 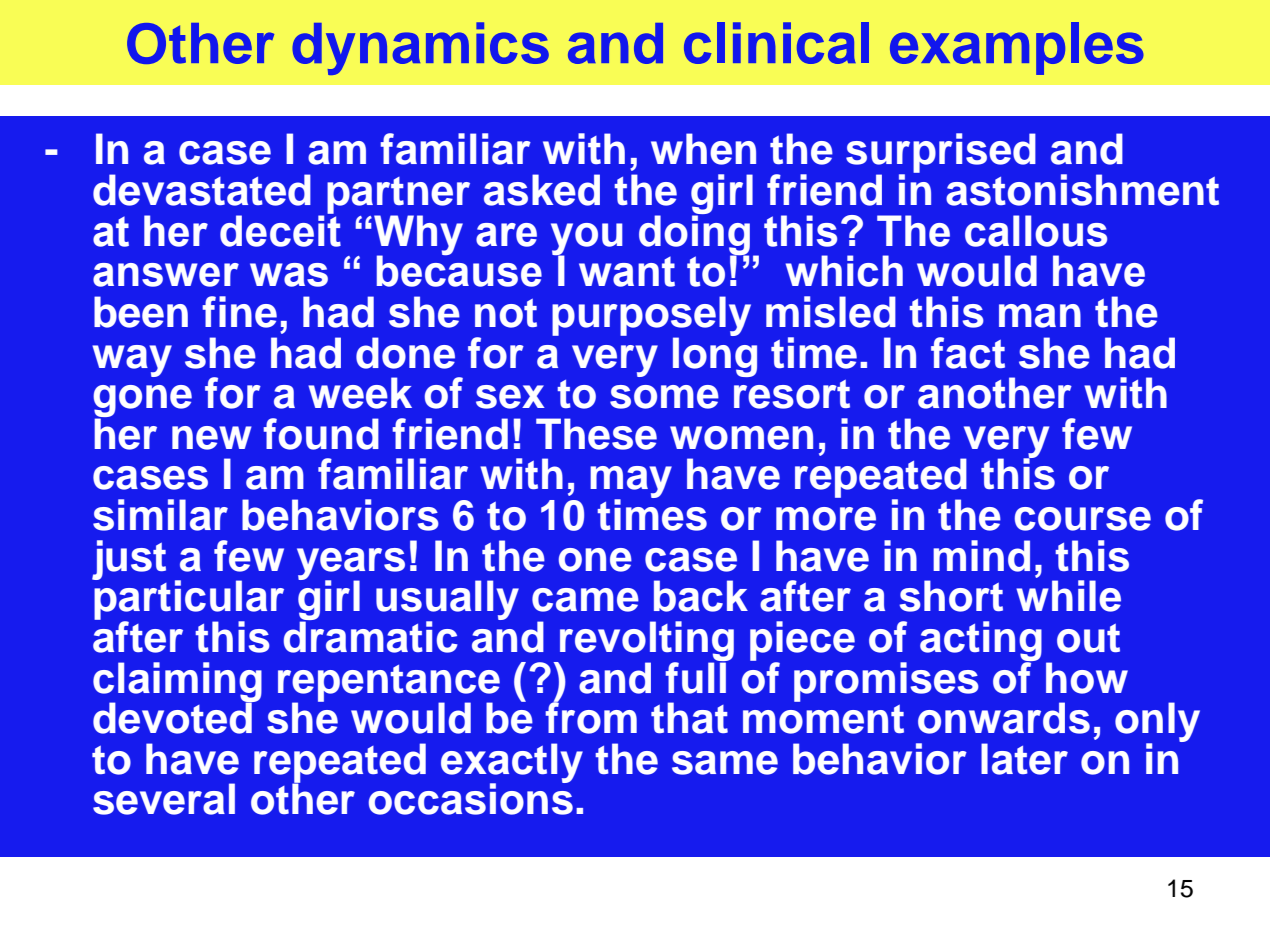 I want to click on examples, so click(x=1017, y=48).
